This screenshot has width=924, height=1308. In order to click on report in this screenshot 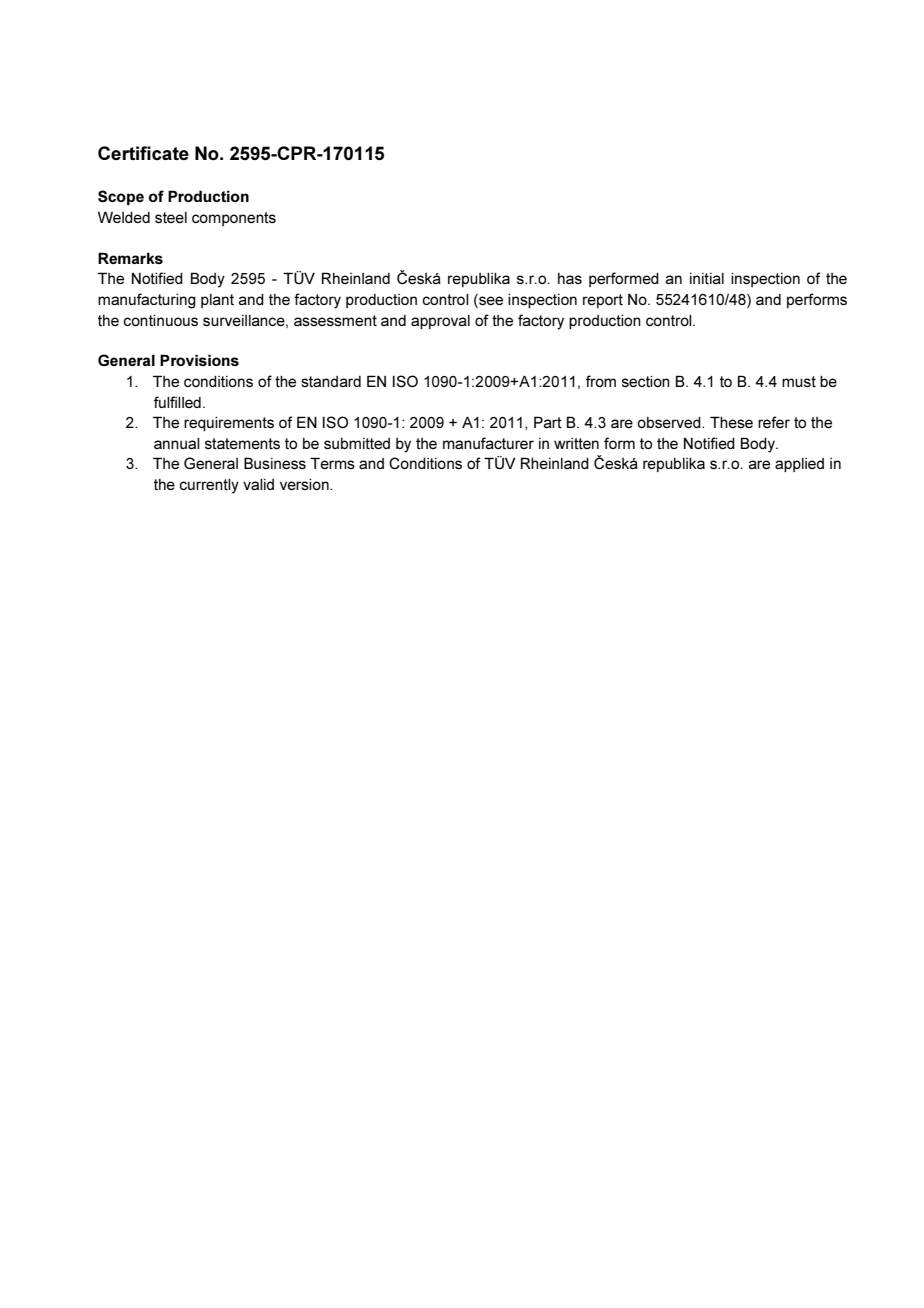, I will do `click(603, 301)`.
